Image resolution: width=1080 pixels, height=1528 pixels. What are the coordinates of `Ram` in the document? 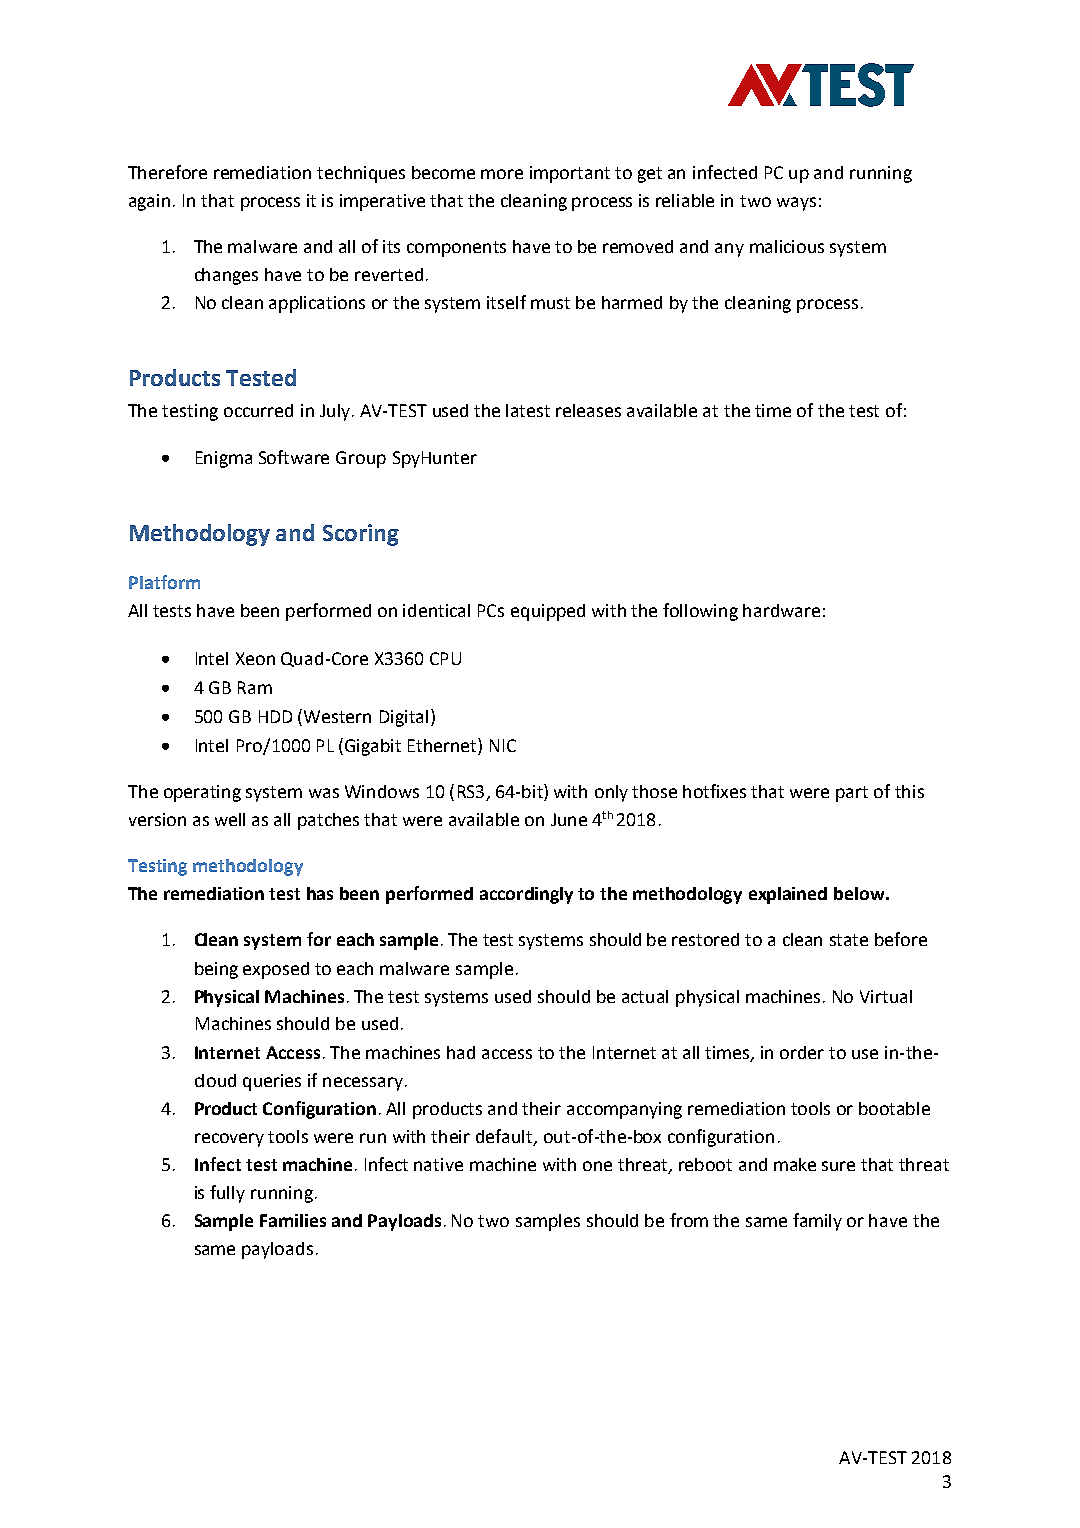 It's located at (255, 687).
